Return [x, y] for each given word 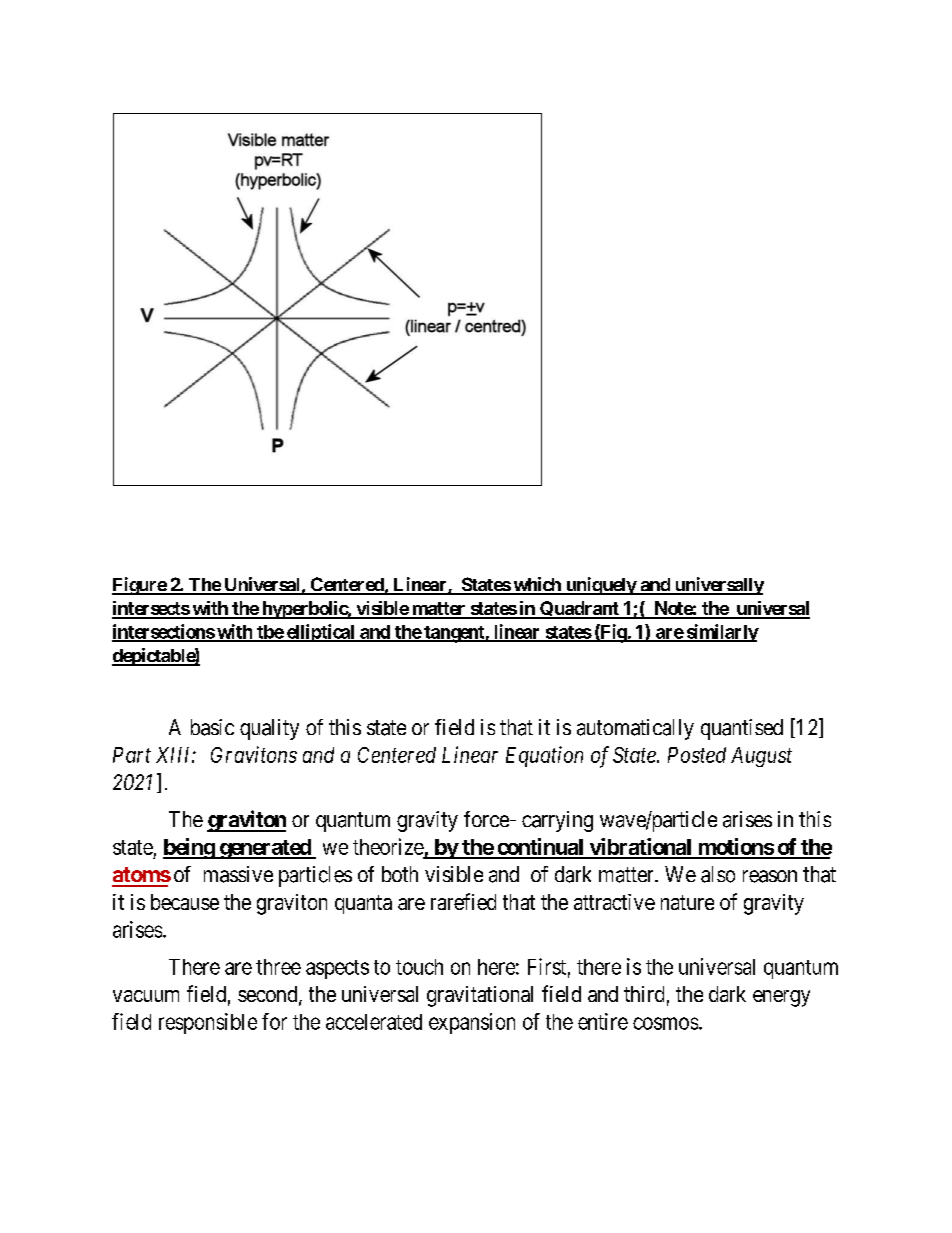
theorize [388, 846]
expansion [472, 1023]
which [537, 585]
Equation [544, 756]
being [189, 848]
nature [687, 902]
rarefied [463, 901]
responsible [208, 1023]
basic [212, 727]
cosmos [665, 1023]
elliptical [321, 633]
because [185, 902]
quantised [742, 729]
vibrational [640, 848]
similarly [721, 633]
